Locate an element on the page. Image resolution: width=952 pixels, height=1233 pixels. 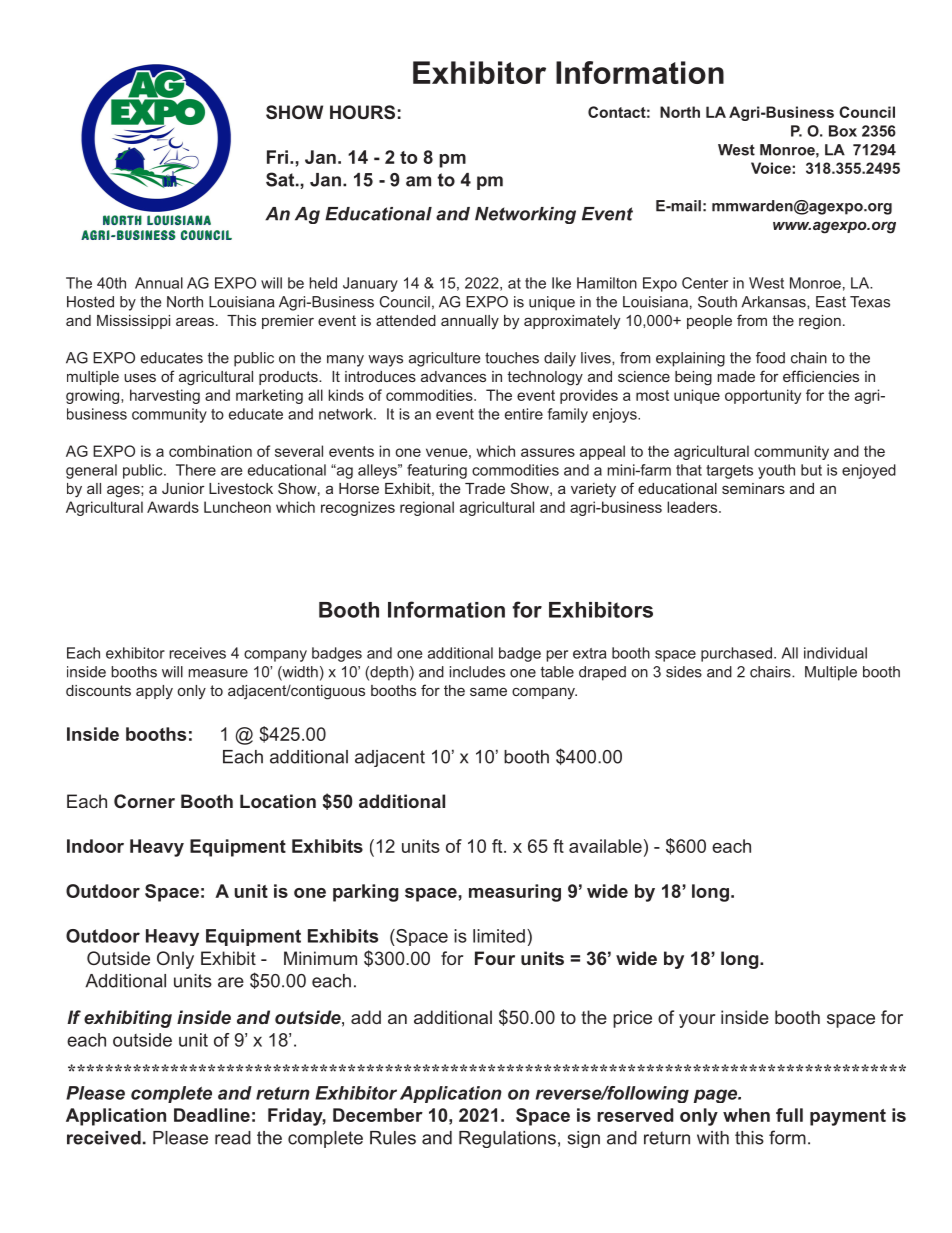
Corner is located at coordinates (144, 801).
